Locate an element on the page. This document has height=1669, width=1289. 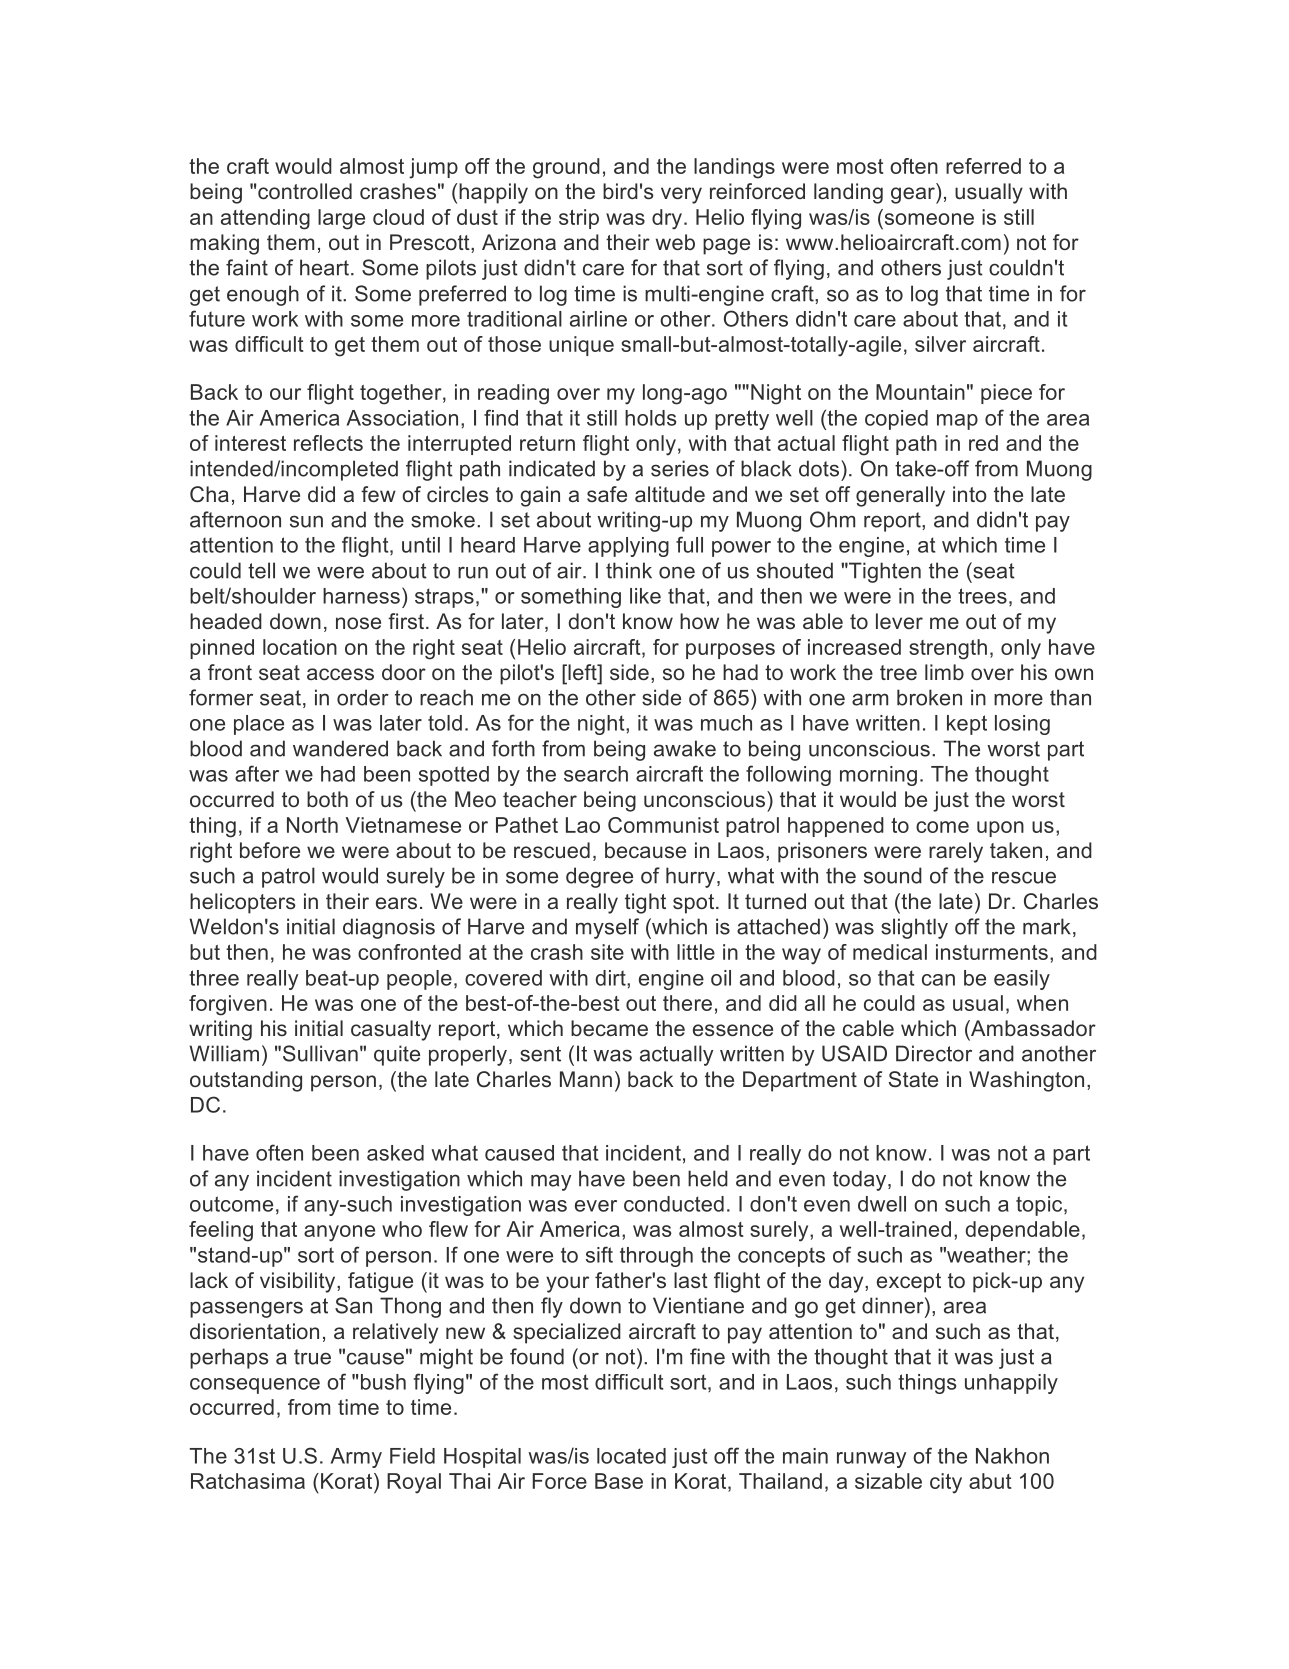
into is located at coordinates (970, 494).
